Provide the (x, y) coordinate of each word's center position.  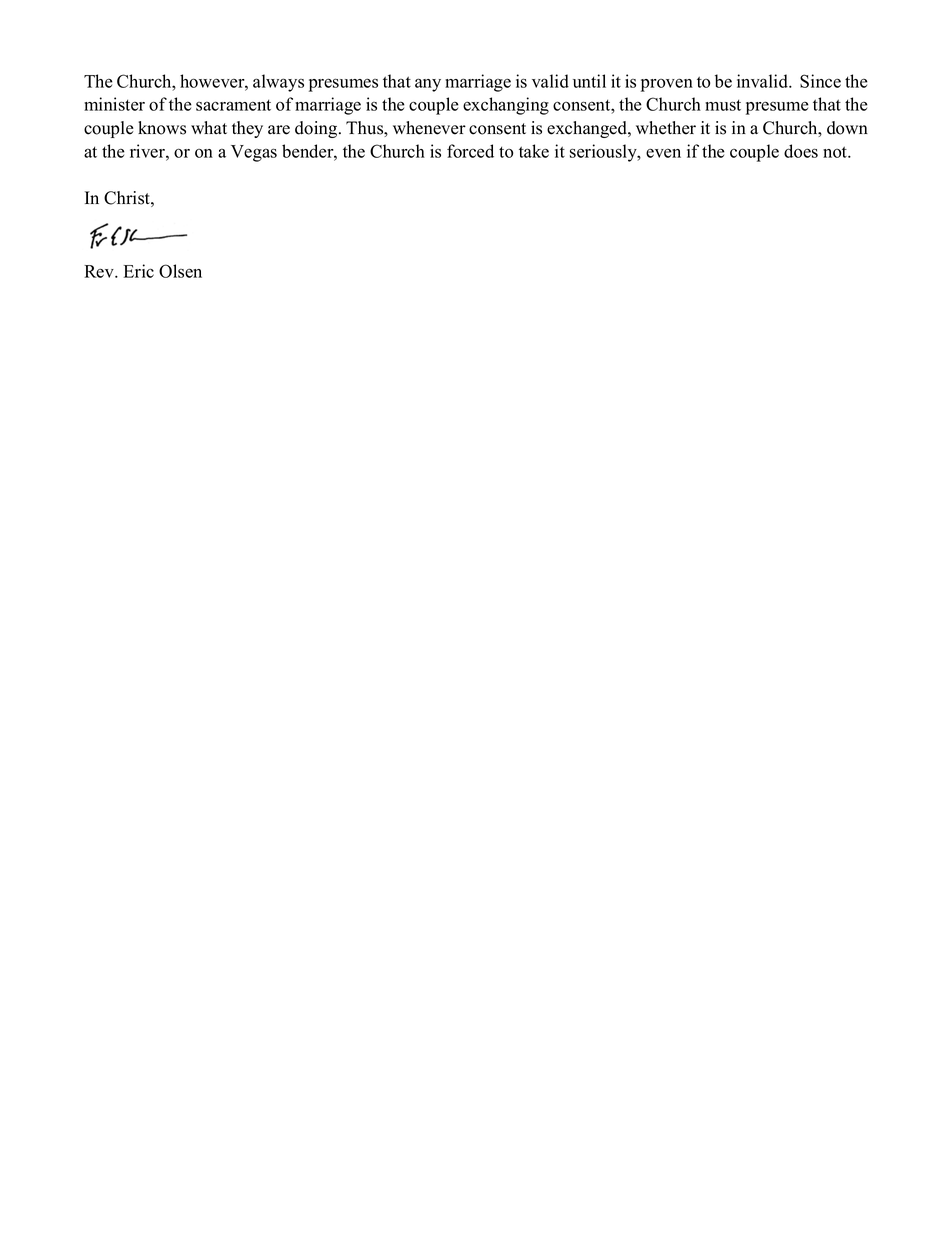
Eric (139, 271)
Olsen (180, 271)
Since (820, 81)
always (278, 83)
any (428, 85)
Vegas (254, 153)
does (801, 151)
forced (470, 151)
